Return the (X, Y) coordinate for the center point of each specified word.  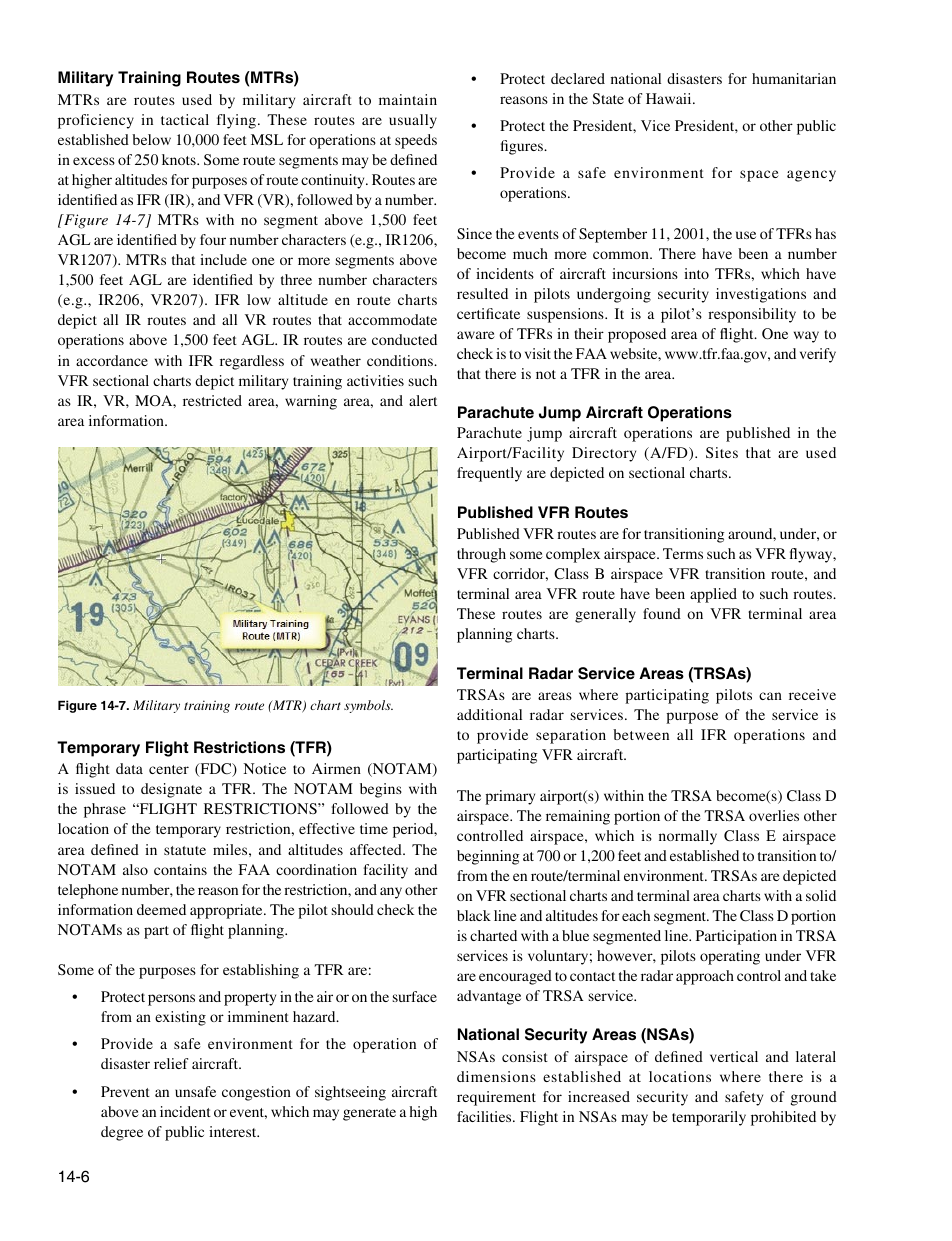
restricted (212, 400)
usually (413, 121)
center (169, 769)
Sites (722, 452)
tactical (185, 119)
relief (171, 1063)
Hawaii (670, 98)
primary (510, 797)
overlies (774, 815)
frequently (489, 474)
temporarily (709, 1118)
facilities (485, 1116)
